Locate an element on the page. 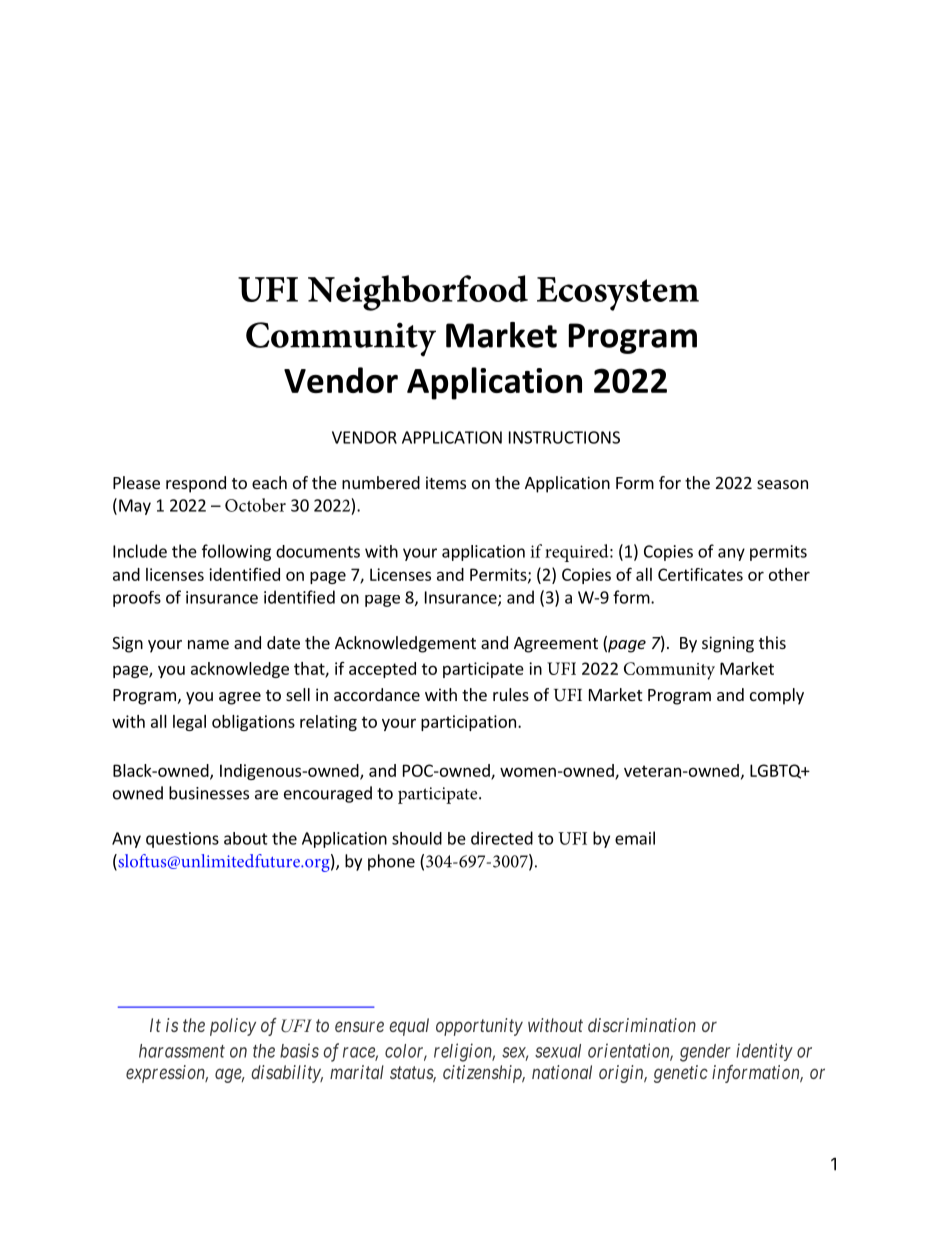  INSTRUCTIONS is located at coordinates (564, 437).
